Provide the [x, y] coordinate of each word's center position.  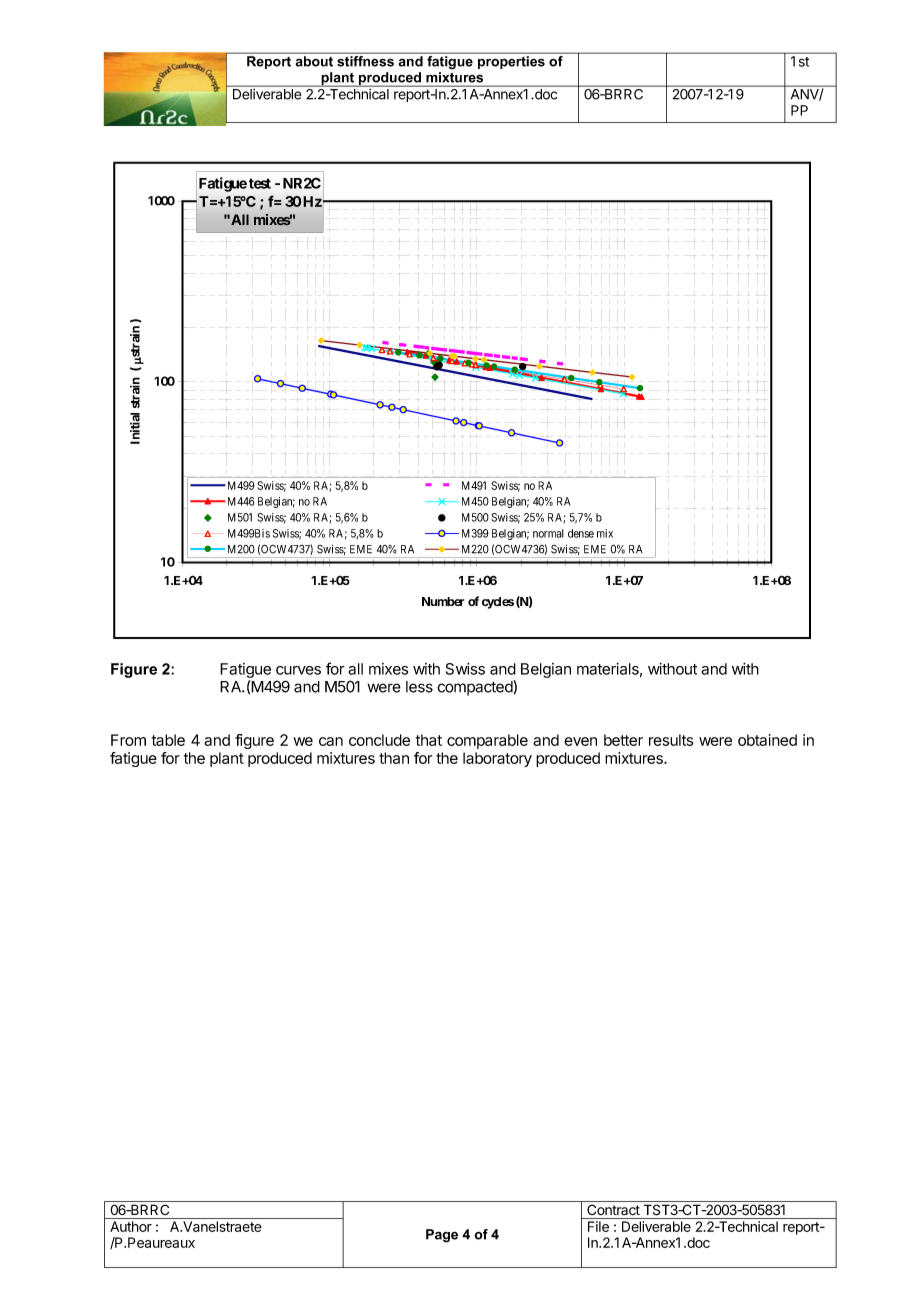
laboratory [497, 759]
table [168, 740]
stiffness [365, 61]
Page [442, 1236]
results [671, 740]
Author [131, 1226]
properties [511, 62]
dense [581, 533]
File [598, 1226]
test [260, 183]
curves [298, 670]
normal [548, 533]
